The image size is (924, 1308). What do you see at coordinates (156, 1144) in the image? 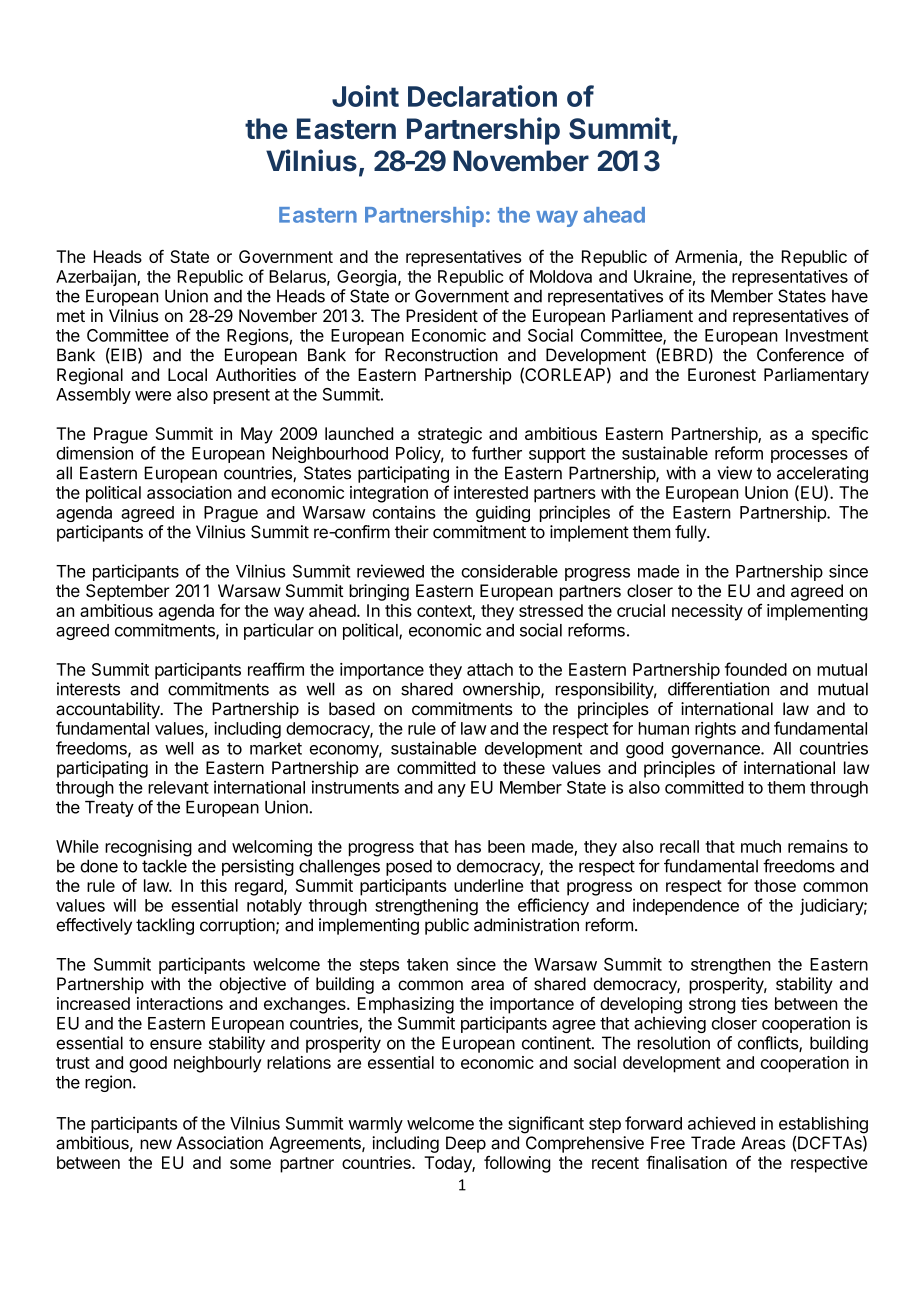
I see `new` at bounding box center [156, 1144].
